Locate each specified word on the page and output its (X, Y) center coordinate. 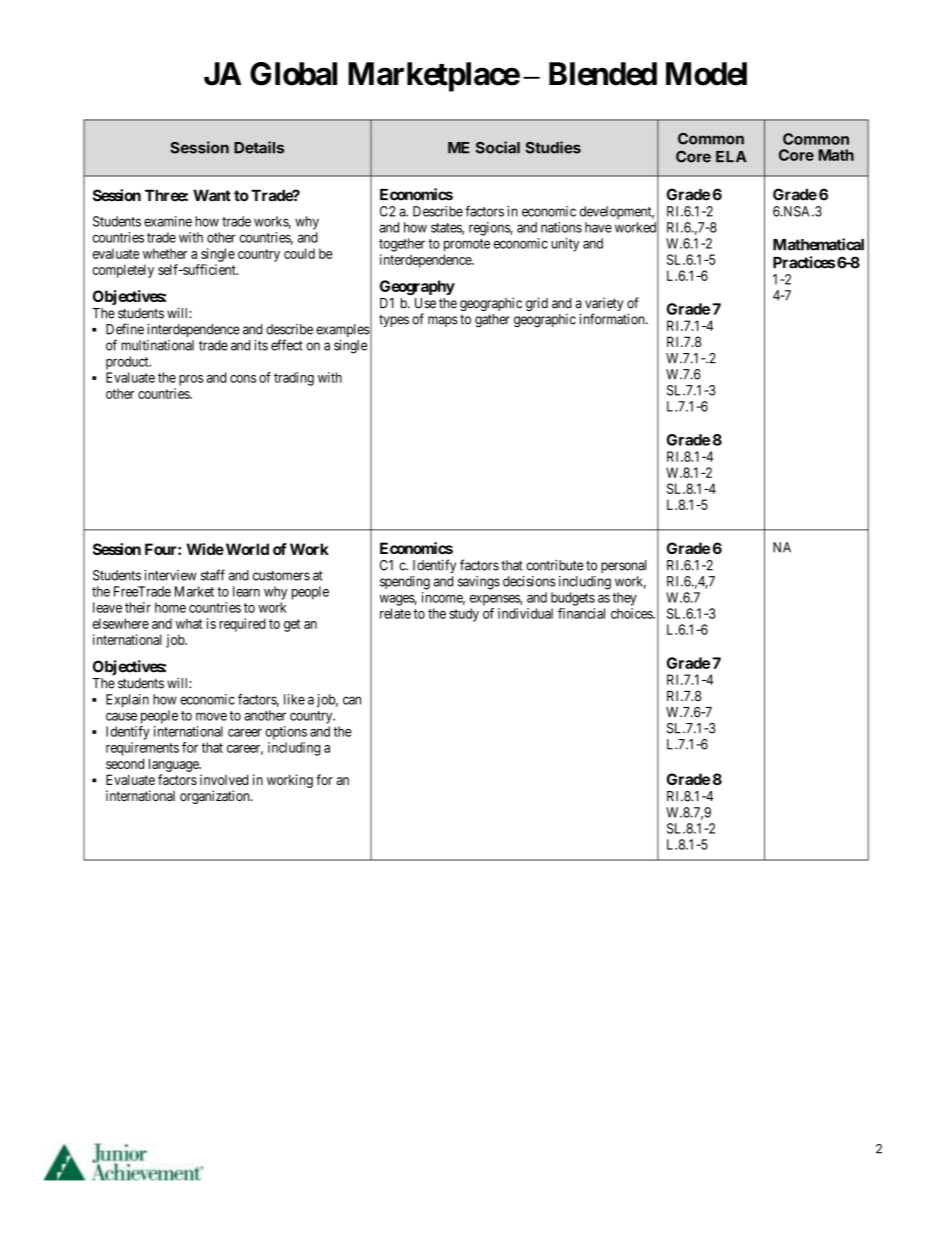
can (352, 700)
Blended (603, 74)
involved (224, 779)
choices (632, 613)
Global (293, 74)
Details (259, 147)
